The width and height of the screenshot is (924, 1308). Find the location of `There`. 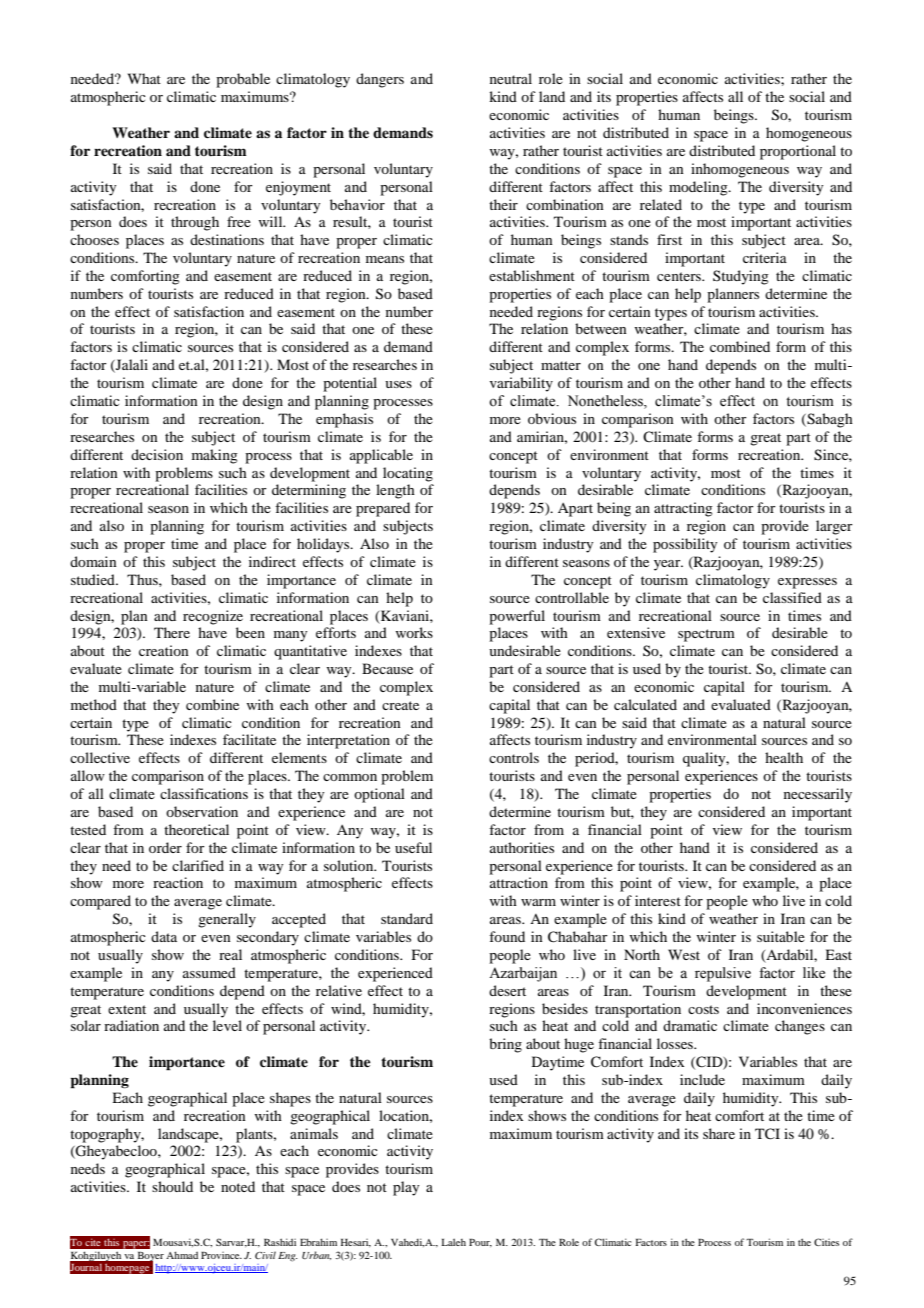

There is located at coordinates (172, 632).
